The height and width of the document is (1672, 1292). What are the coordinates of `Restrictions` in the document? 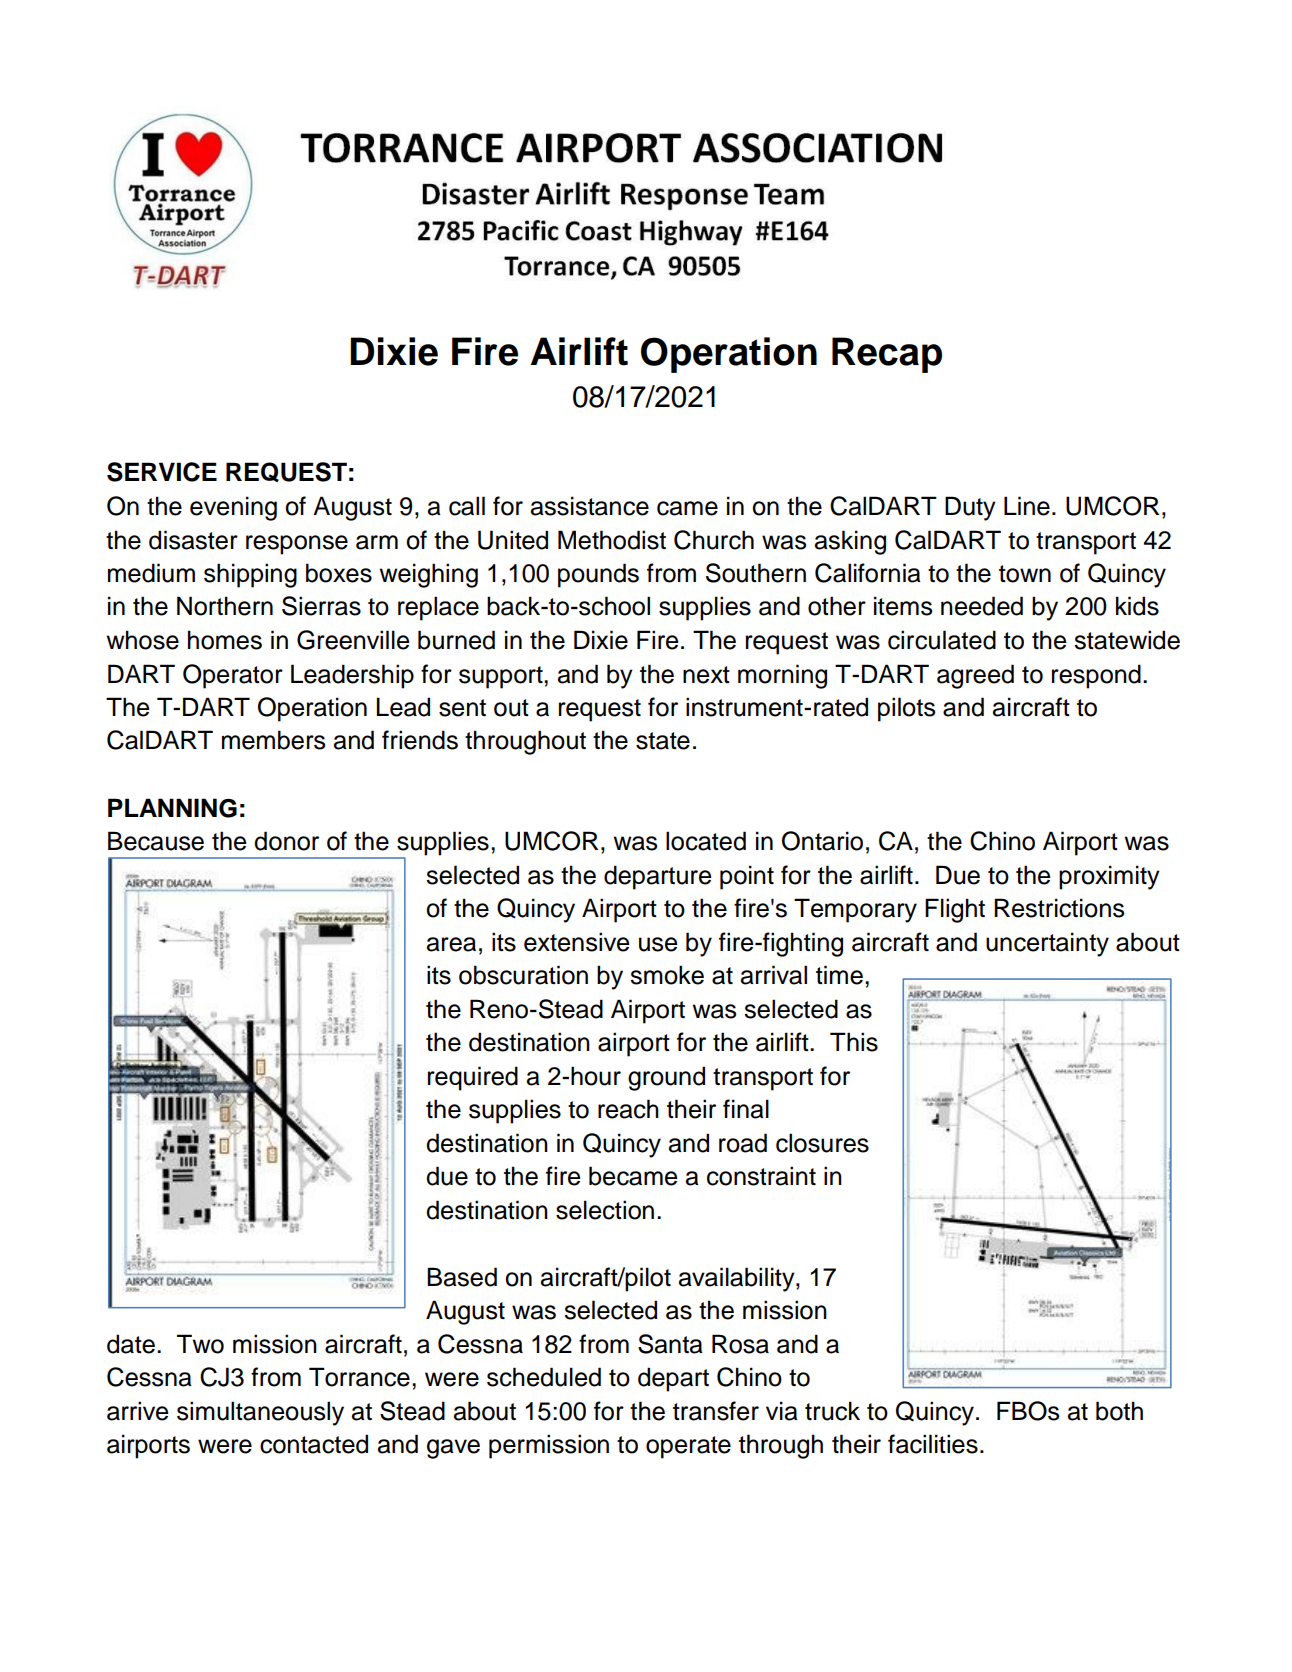 It's located at (1059, 908).
